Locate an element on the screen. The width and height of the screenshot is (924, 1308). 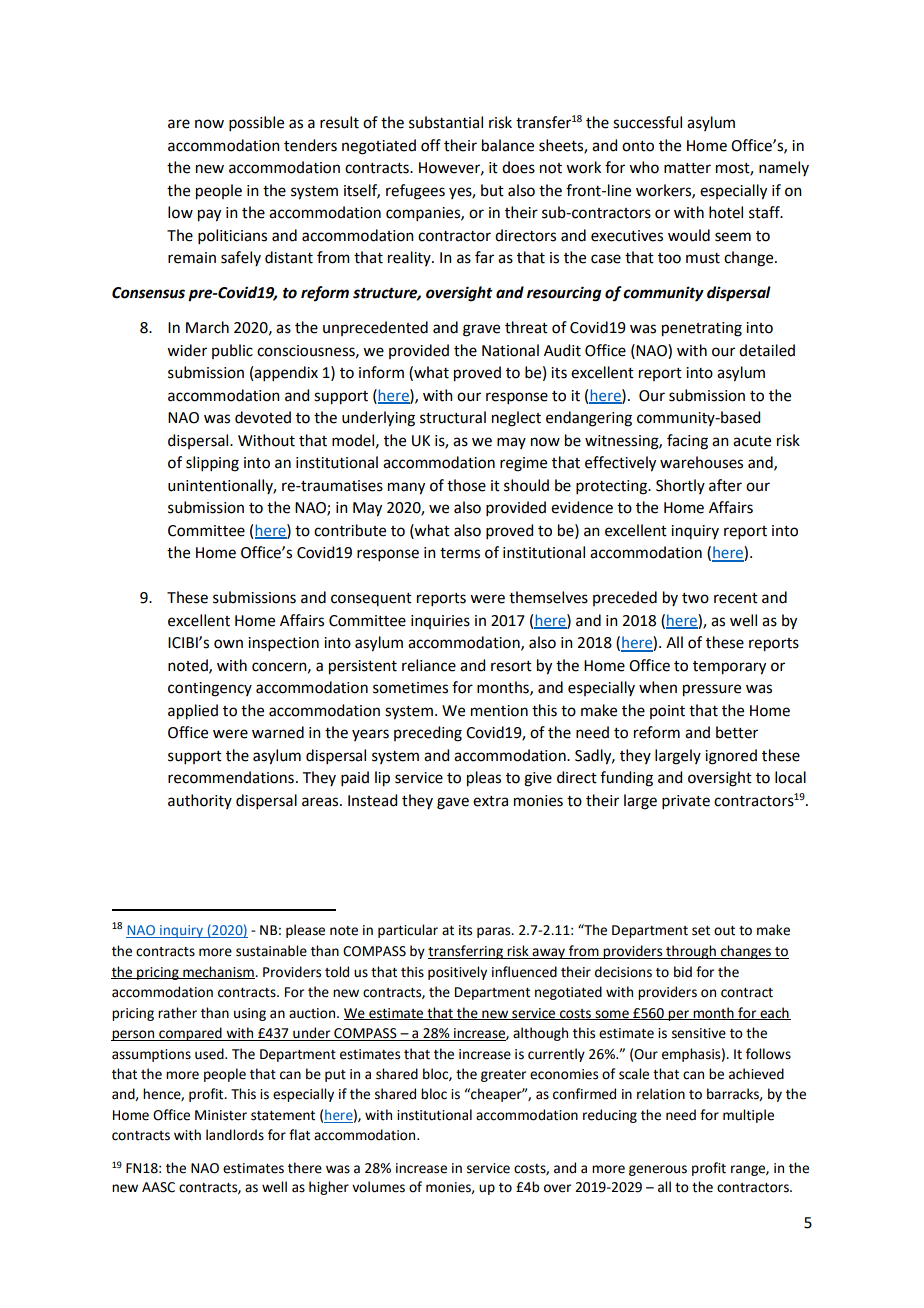
volumes is located at coordinates (378, 1187).
